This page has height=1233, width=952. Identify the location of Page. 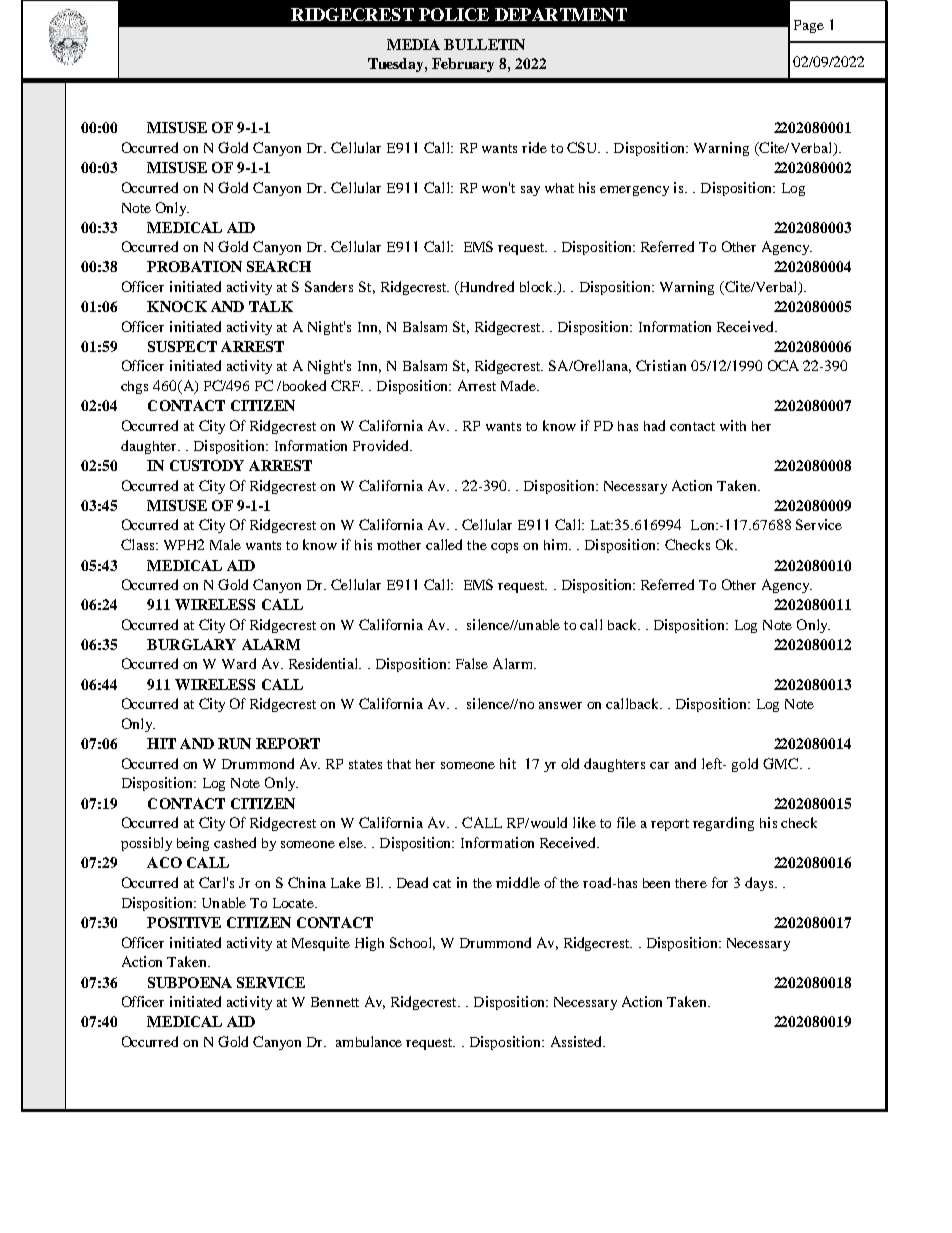
(809, 26).
